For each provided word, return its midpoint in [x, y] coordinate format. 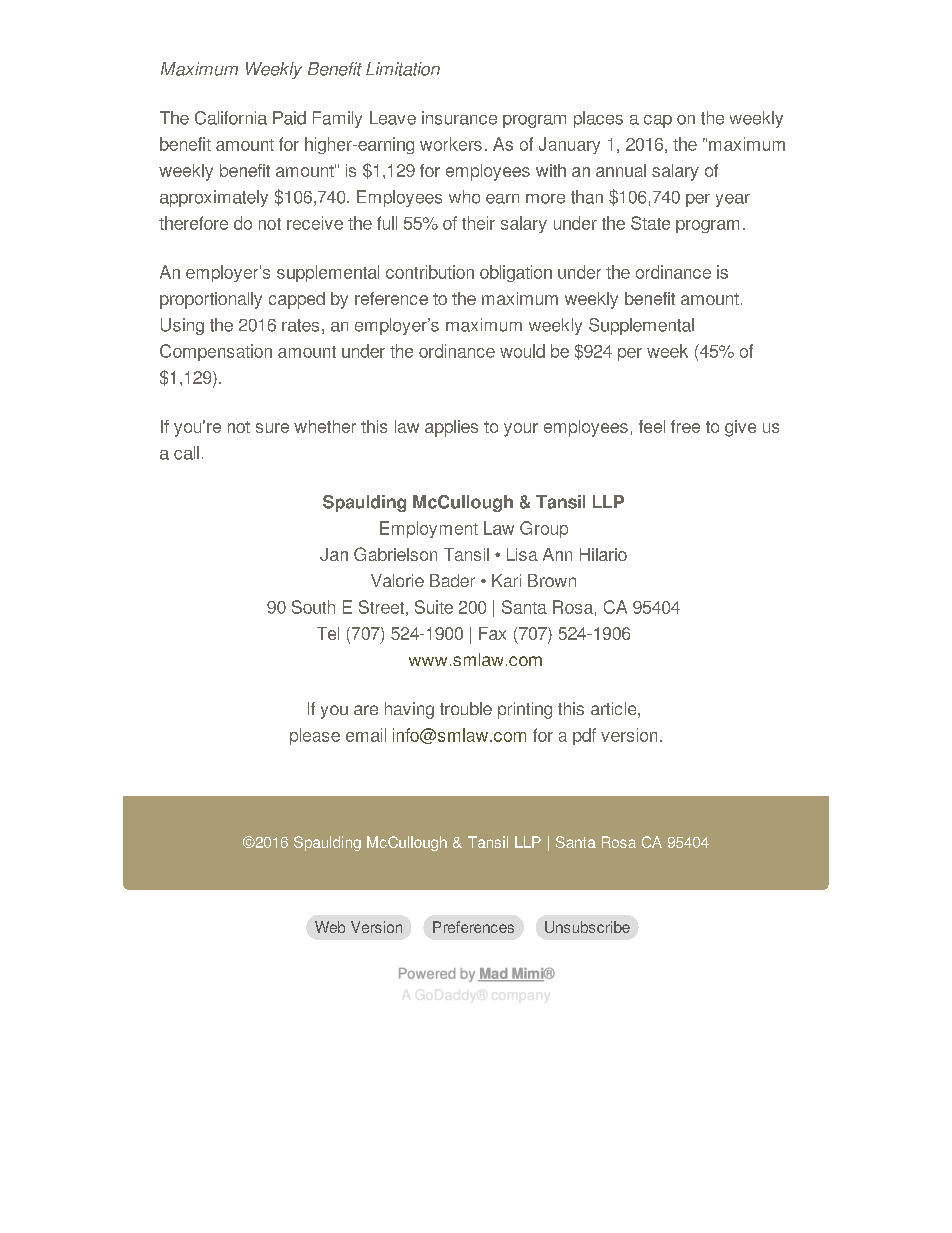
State [650, 223]
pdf [584, 736]
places [598, 119]
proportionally [211, 300]
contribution [430, 272]
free [685, 426]
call [186, 453]
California [231, 118]
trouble [466, 708]
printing [525, 710]
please [315, 736]
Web [330, 927]
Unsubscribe [587, 927]
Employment [429, 529]
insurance [459, 118]
